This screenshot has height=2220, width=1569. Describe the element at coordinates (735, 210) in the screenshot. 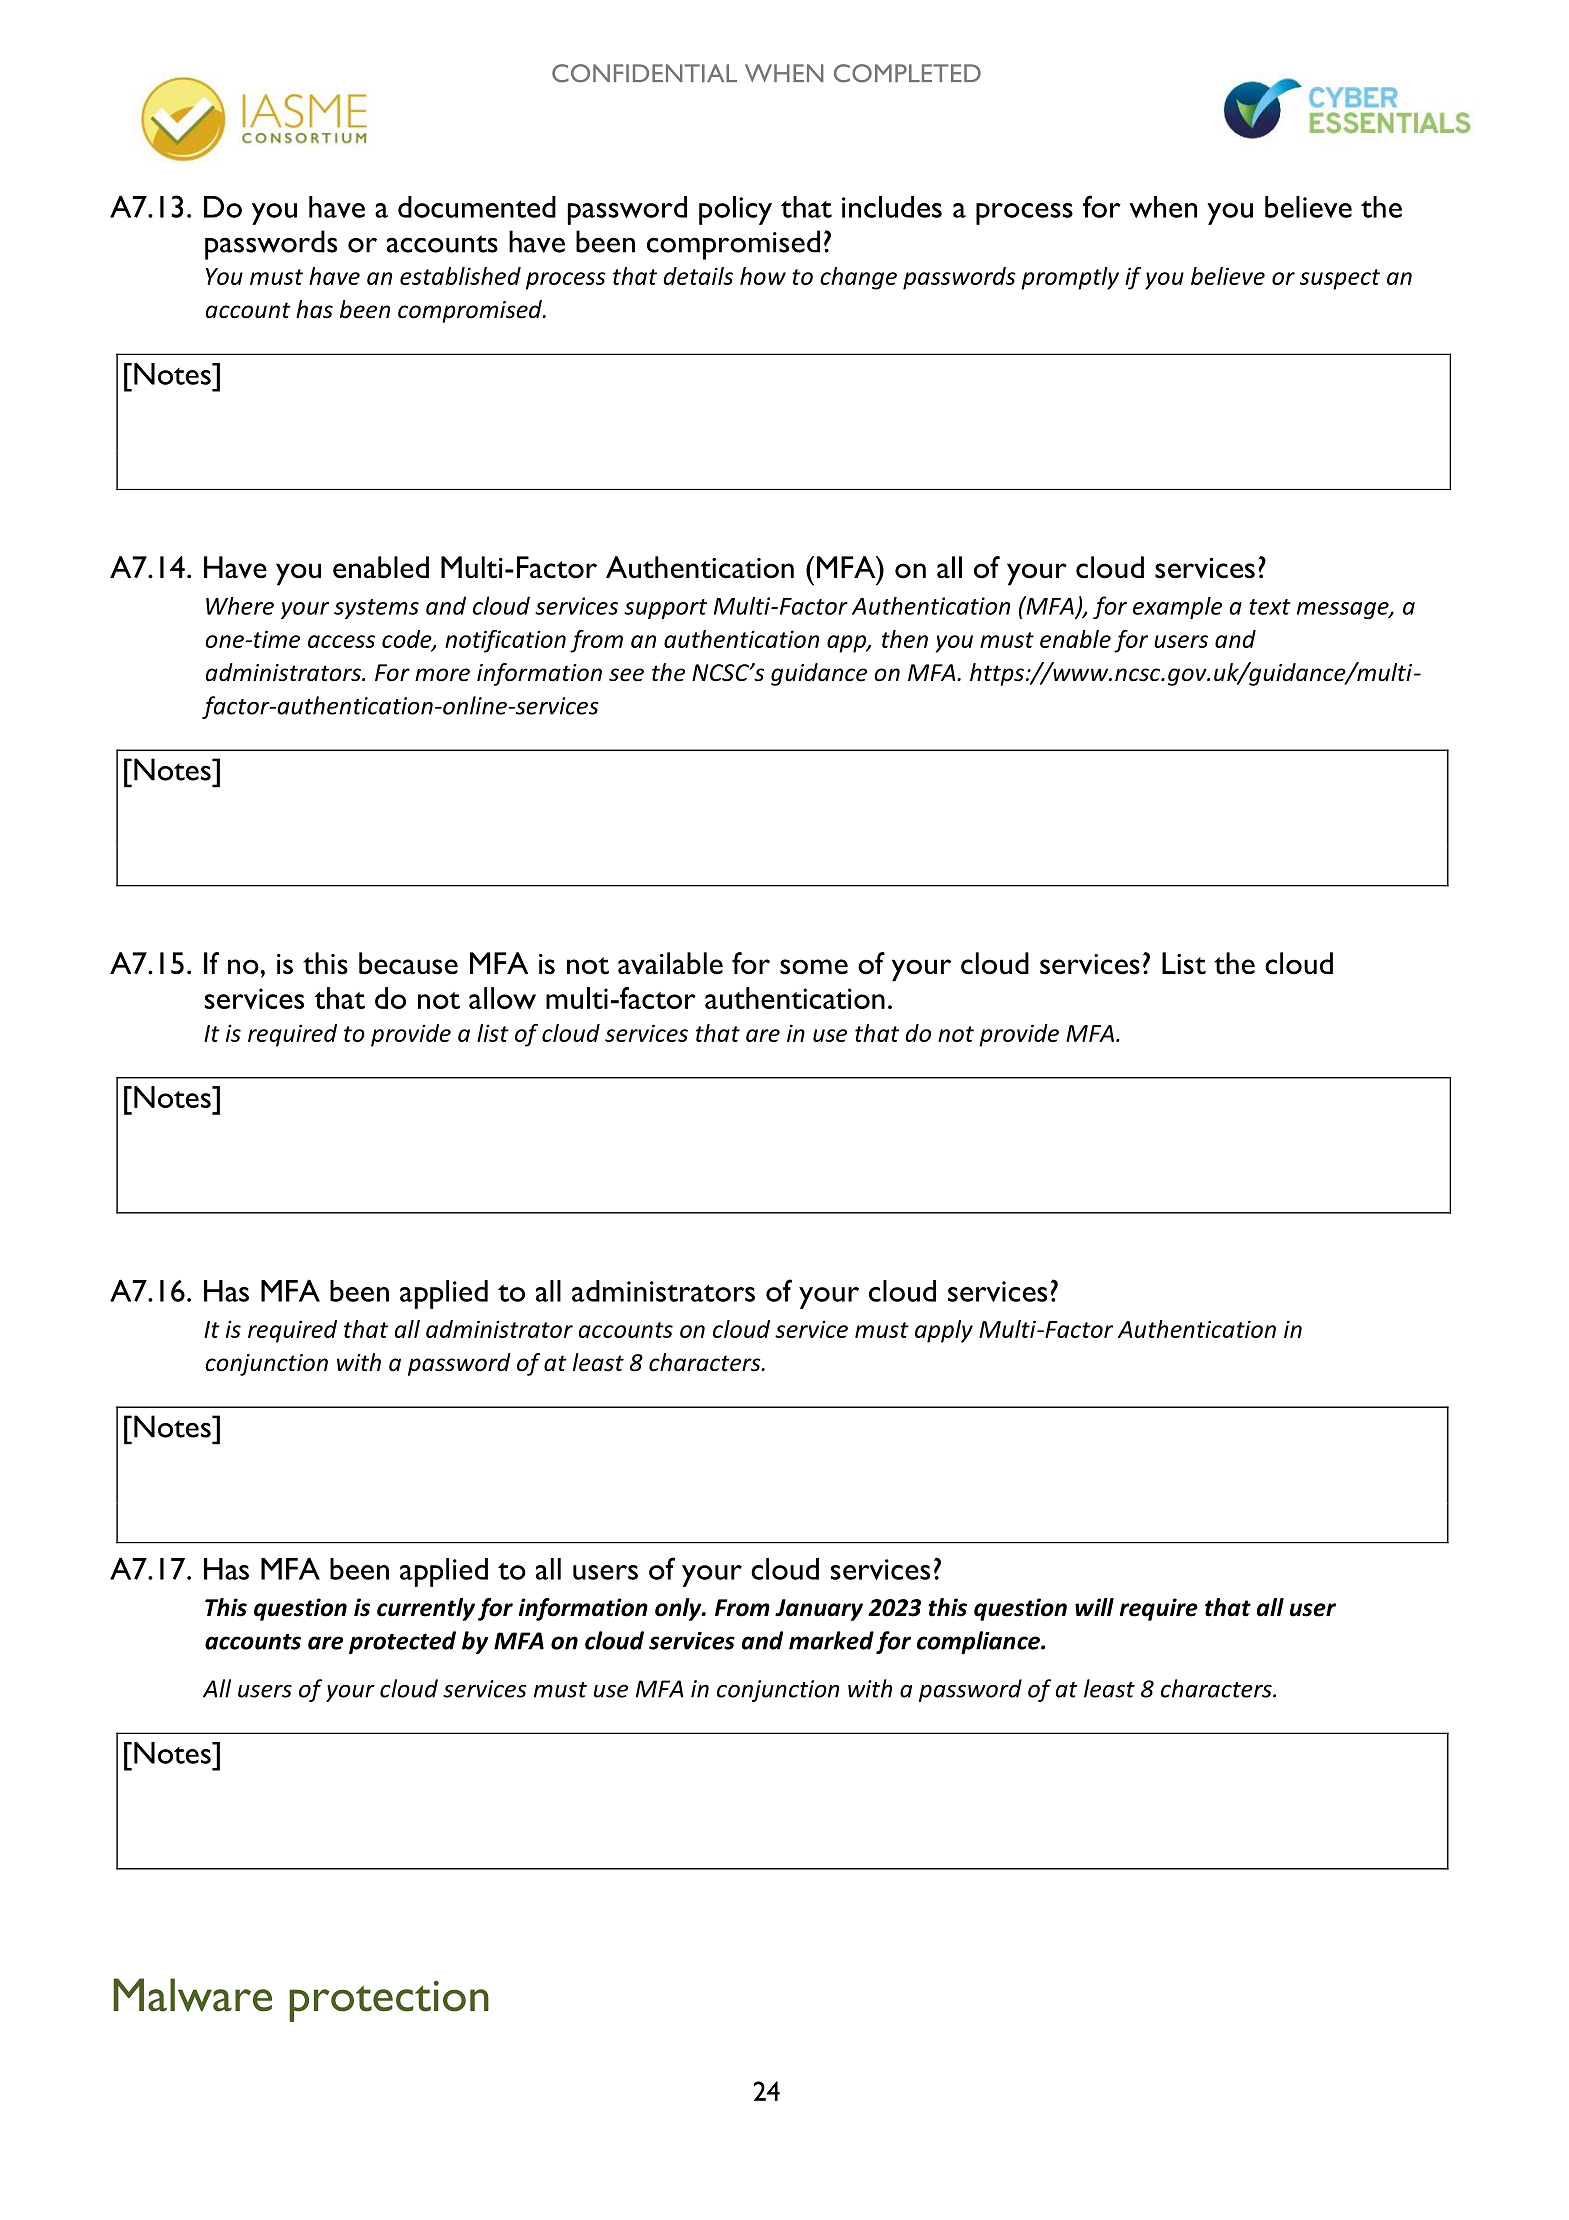

I see `policy` at that location.
